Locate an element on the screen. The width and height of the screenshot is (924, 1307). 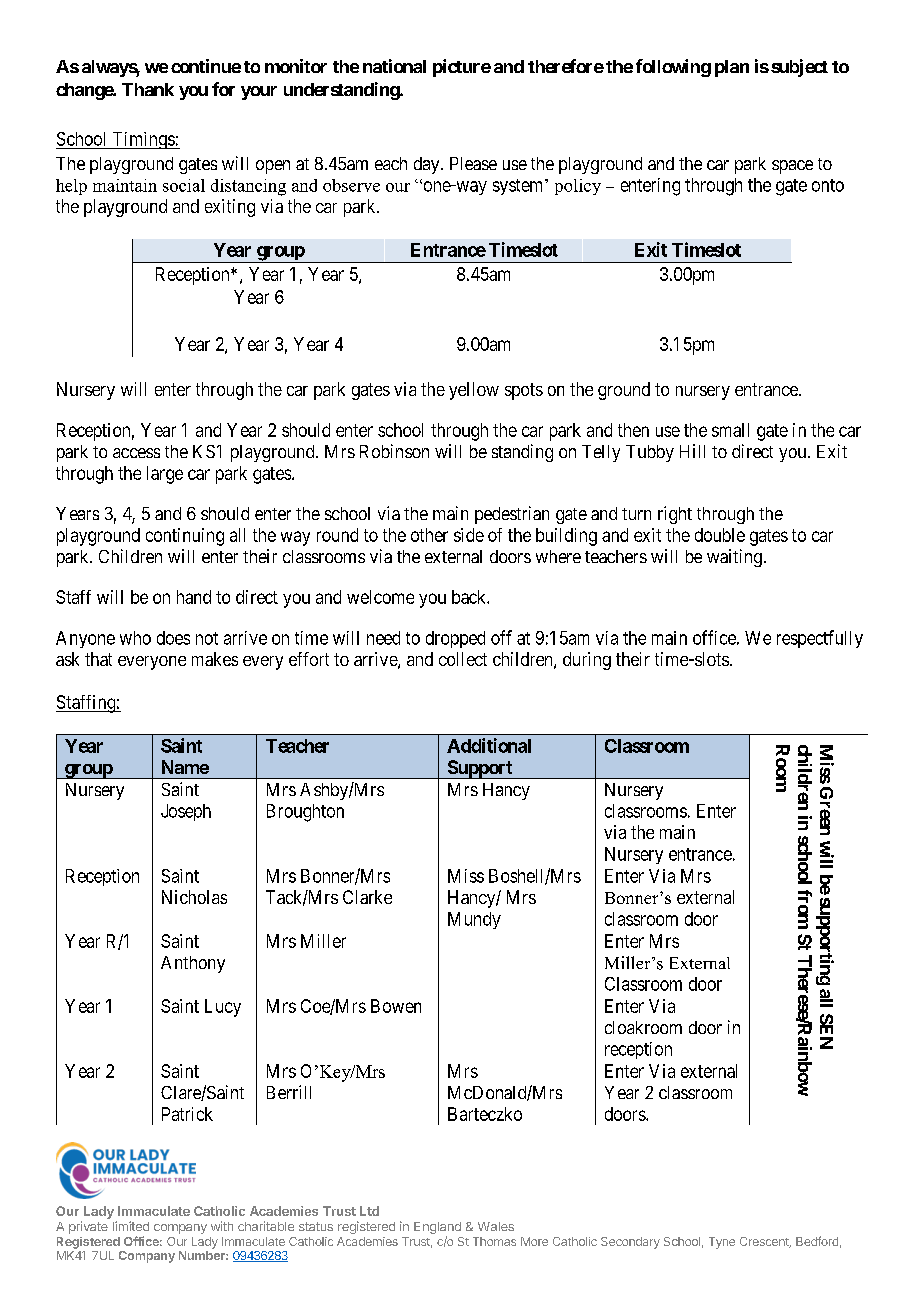
other is located at coordinates (429, 535).
